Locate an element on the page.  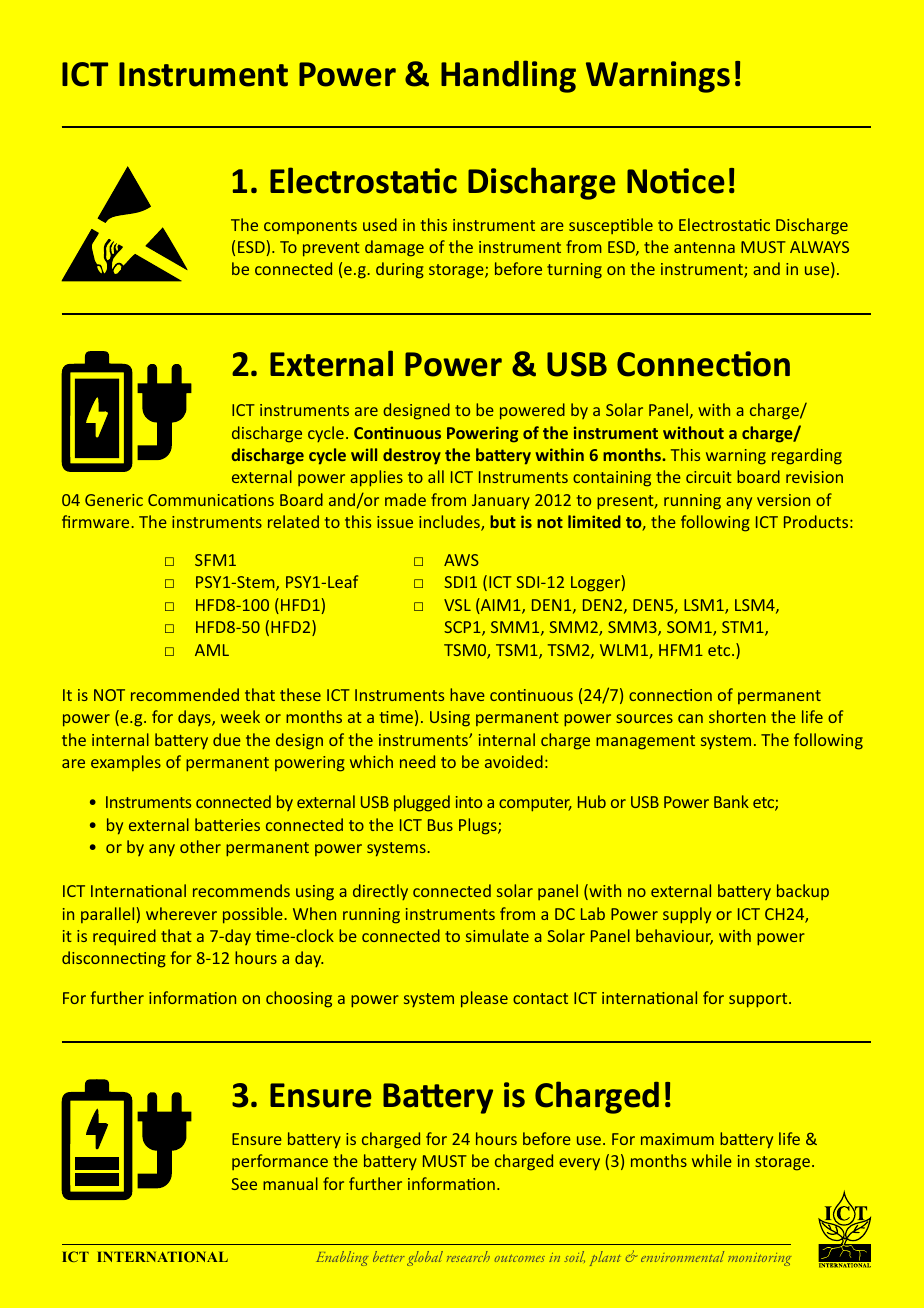
Handling is located at coordinates (508, 76).
